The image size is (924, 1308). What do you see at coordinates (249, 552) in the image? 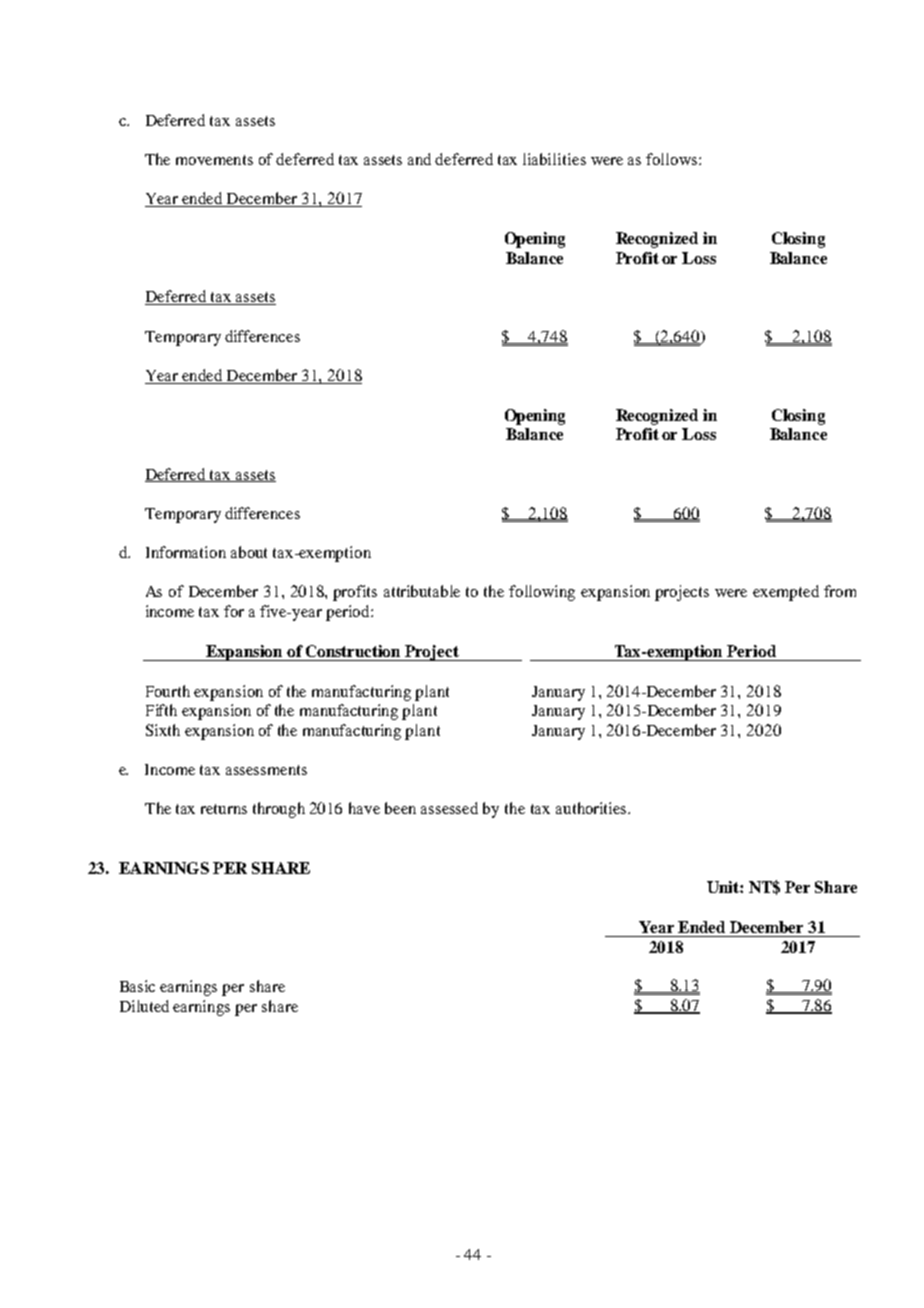
I see `about` at bounding box center [249, 552].
